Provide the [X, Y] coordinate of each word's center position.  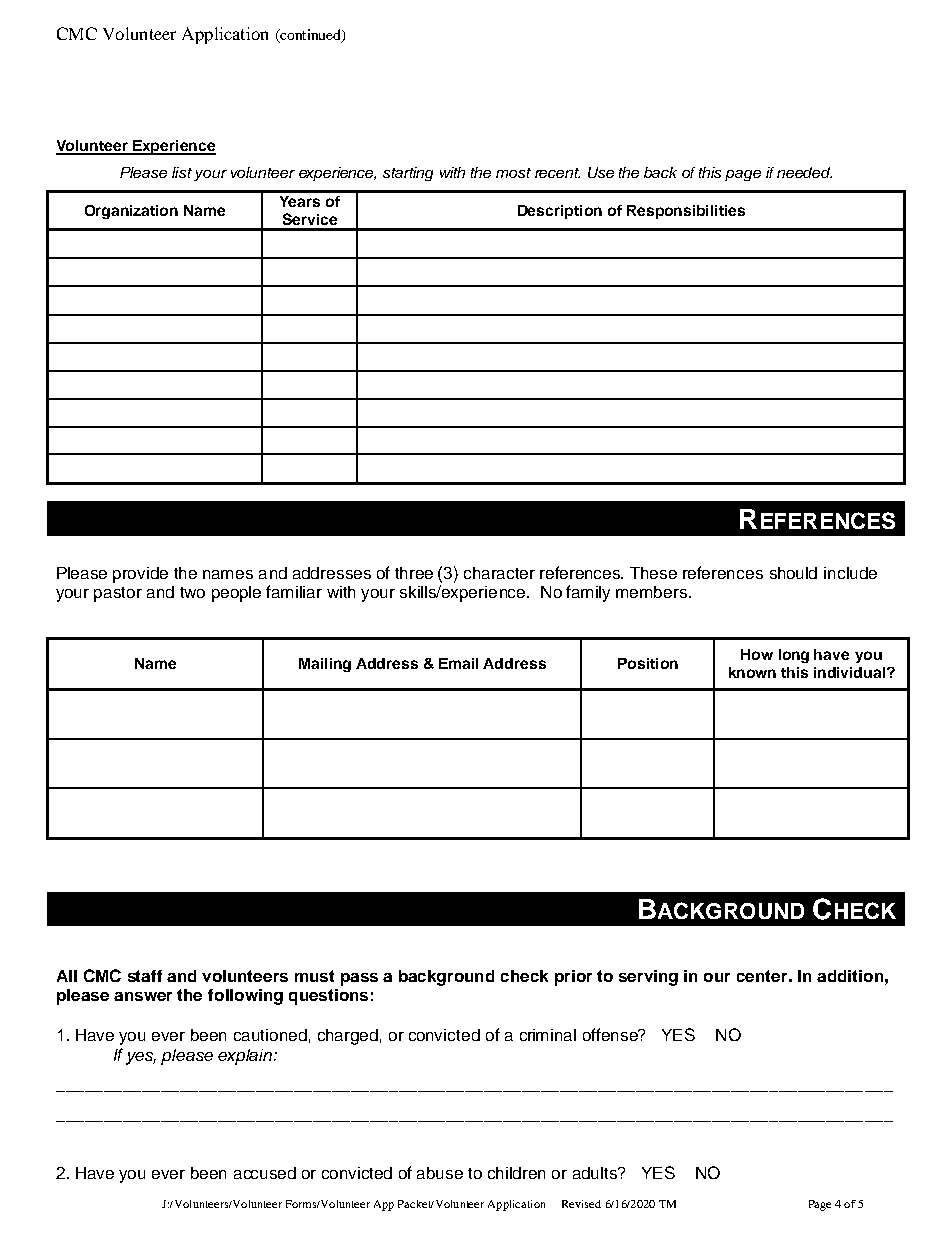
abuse [440, 1173]
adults [596, 1173]
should [793, 573]
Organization [131, 212]
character [499, 573]
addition [850, 976]
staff [145, 976]
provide [140, 575]
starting [408, 174]
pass [359, 979]
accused [265, 1173]
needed [804, 172]
